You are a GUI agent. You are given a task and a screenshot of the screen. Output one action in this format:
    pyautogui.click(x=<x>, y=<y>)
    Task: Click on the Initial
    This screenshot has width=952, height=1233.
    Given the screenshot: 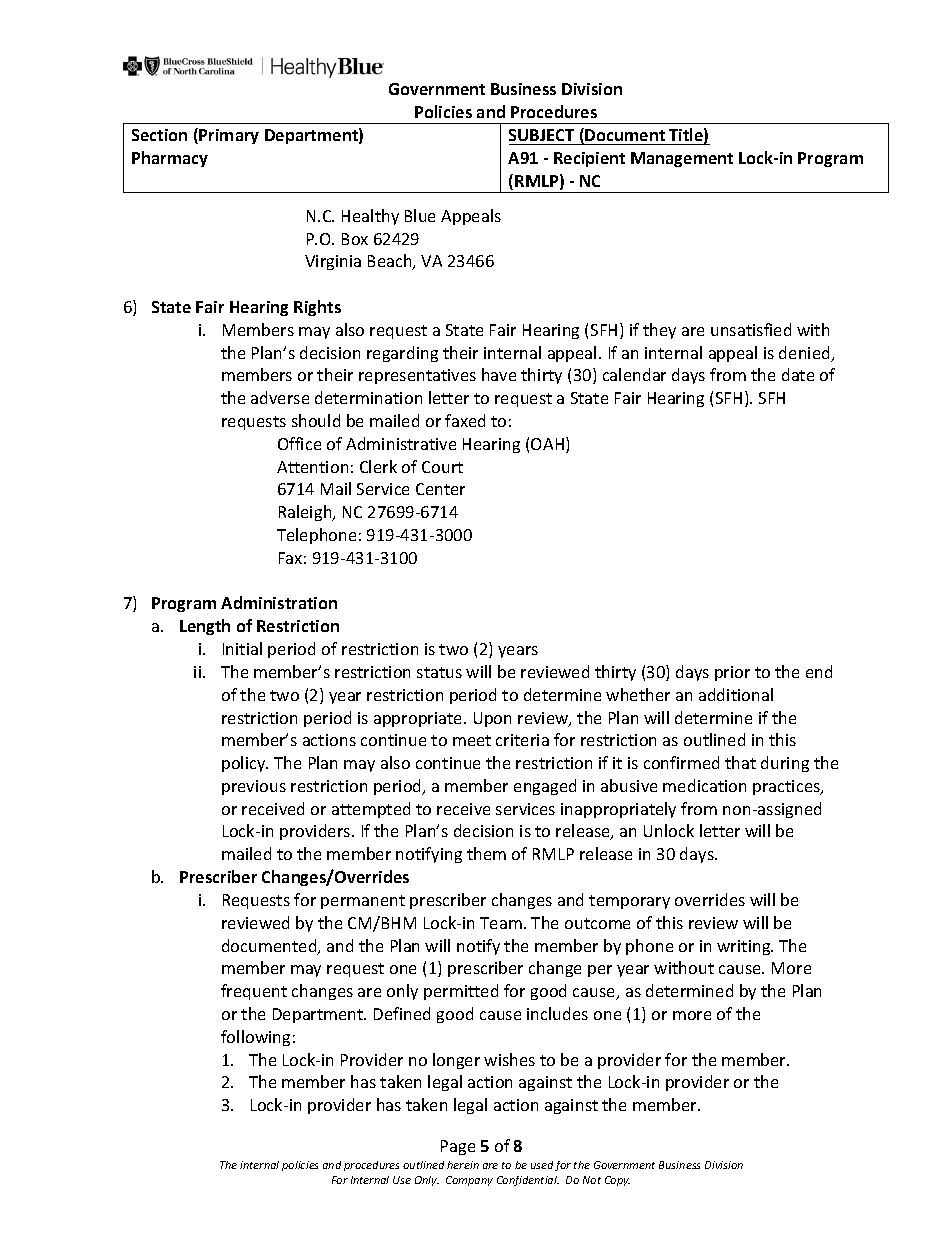 What is the action you would take?
    pyautogui.click(x=242, y=648)
